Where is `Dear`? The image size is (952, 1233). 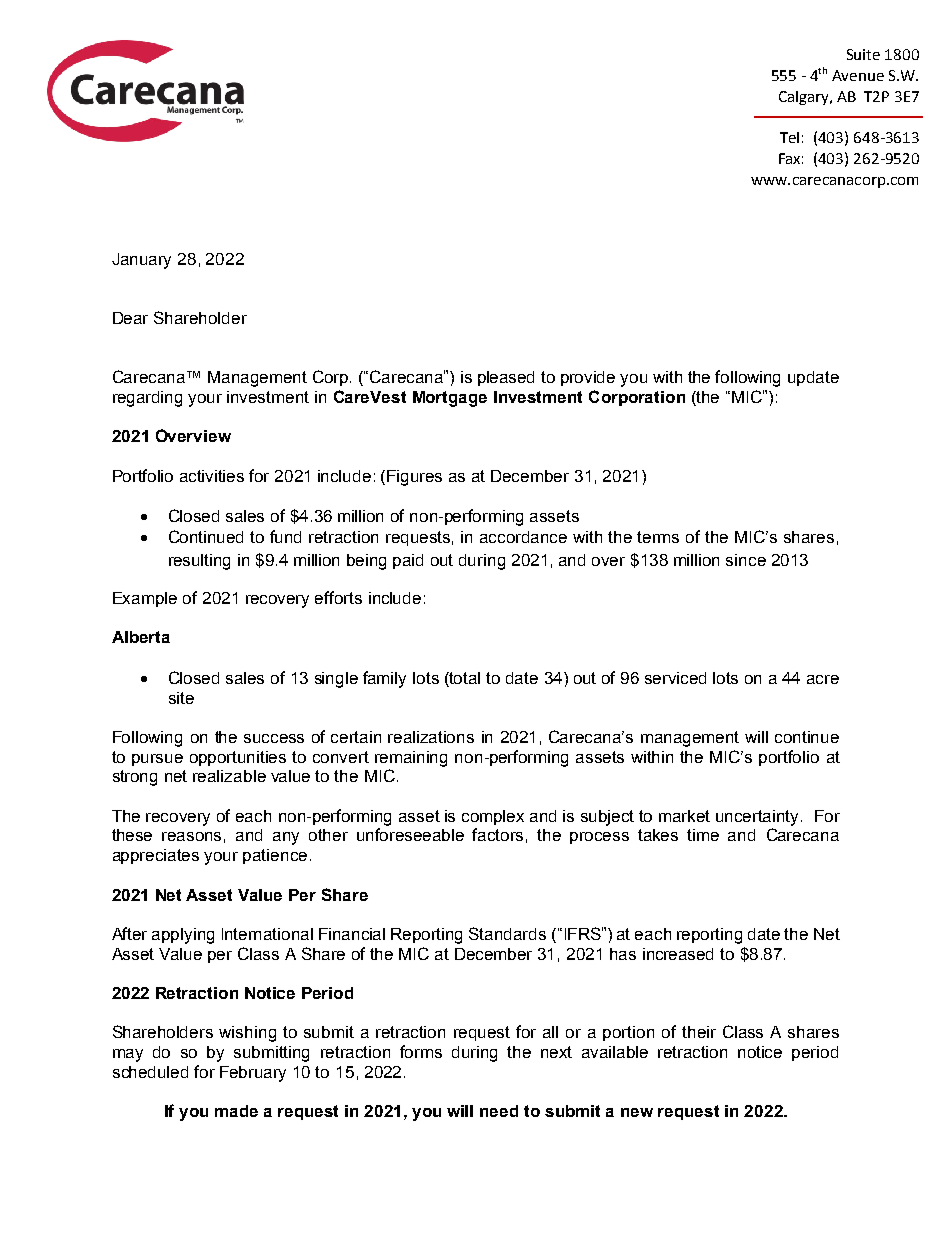 Dear is located at coordinates (130, 318).
